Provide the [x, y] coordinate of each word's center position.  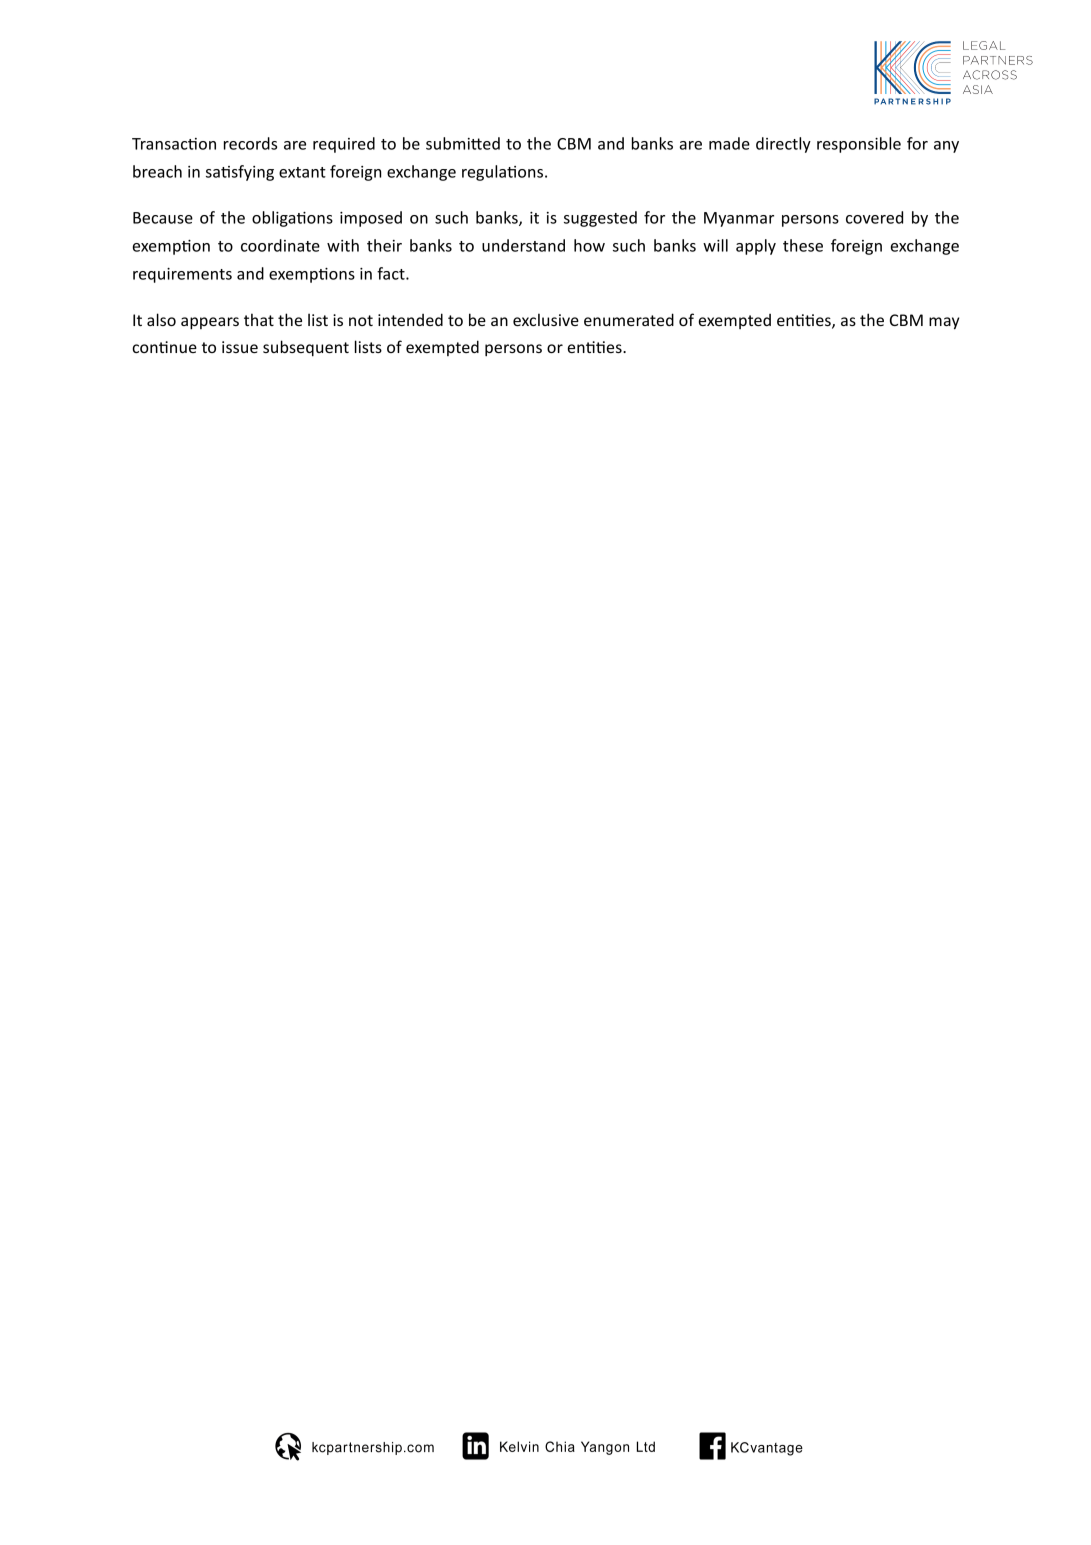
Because [163, 218]
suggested [600, 219]
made [729, 143]
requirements [182, 275]
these [803, 245]
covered [874, 217]
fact [392, 273]
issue [240, 347]
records [250, 143]
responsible [859, 145]
